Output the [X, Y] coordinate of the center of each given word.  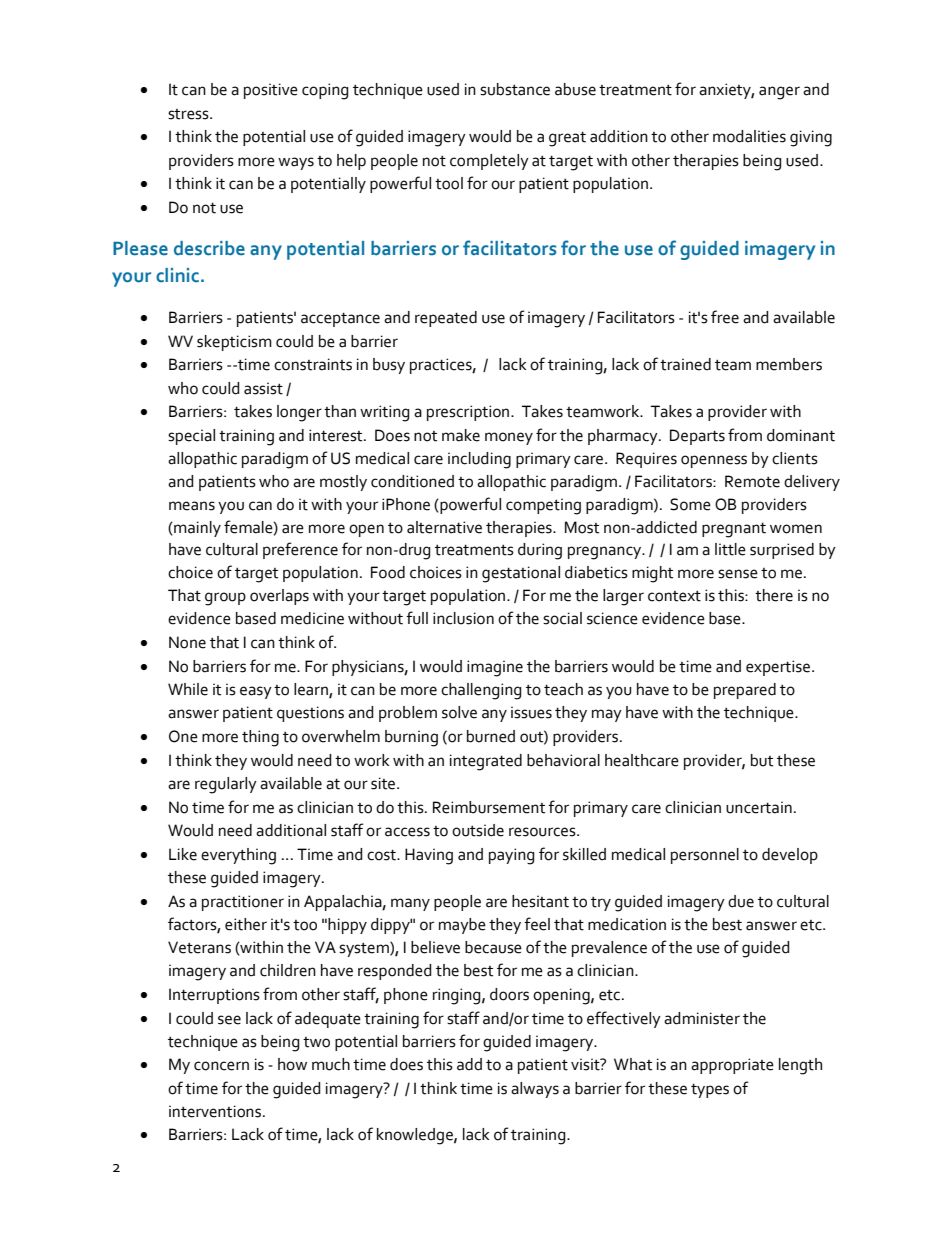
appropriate [732, 1066]
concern [221, 1066]
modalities [749, 136]
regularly [226, 785]
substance [515, 89]
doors [509, 994]
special [191, 437]
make [461, 435]
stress [189, 114]
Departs [697, 437]
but [762, 760]
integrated [486, 762]
